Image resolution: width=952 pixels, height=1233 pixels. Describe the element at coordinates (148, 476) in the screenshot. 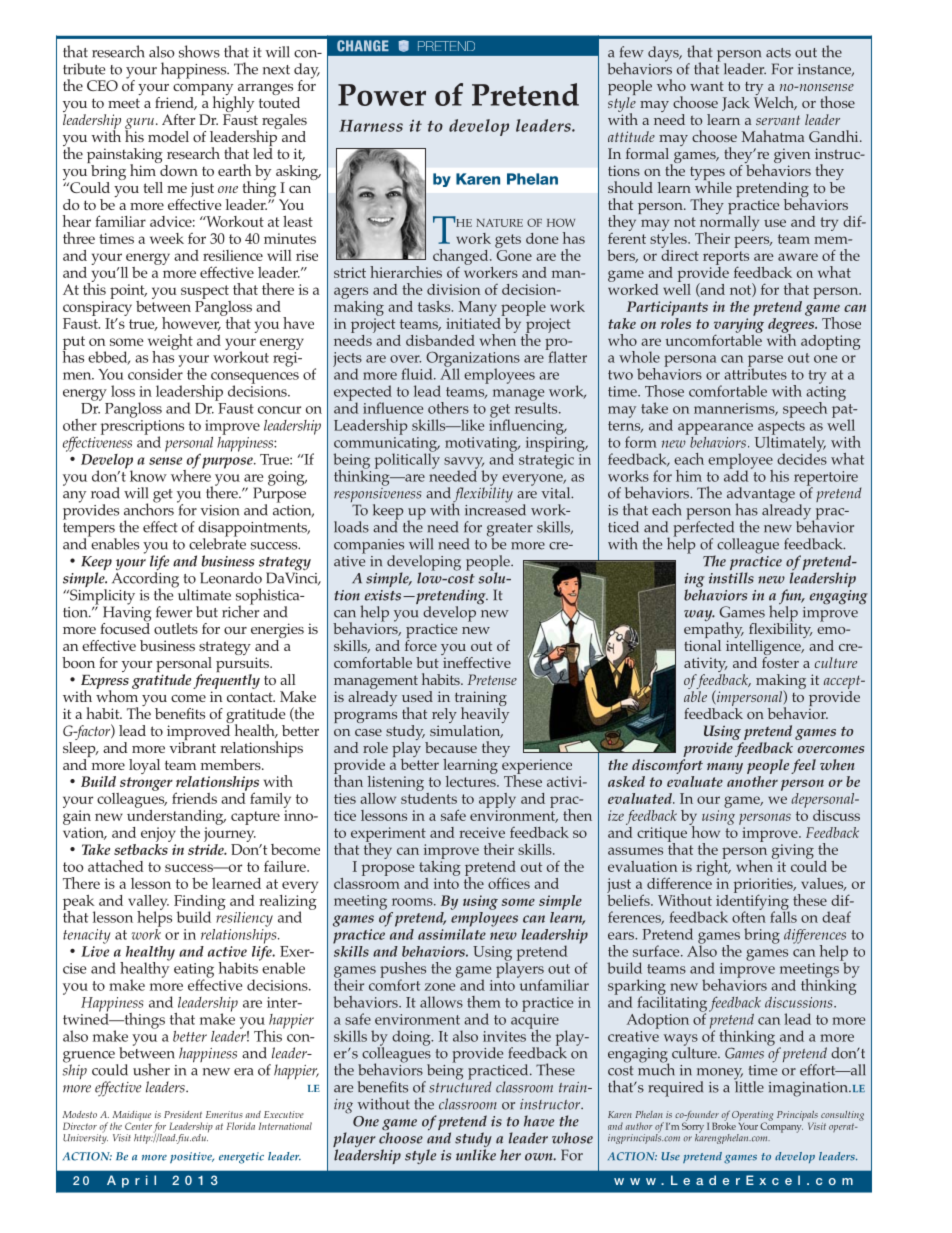

I see `know` at that location.
